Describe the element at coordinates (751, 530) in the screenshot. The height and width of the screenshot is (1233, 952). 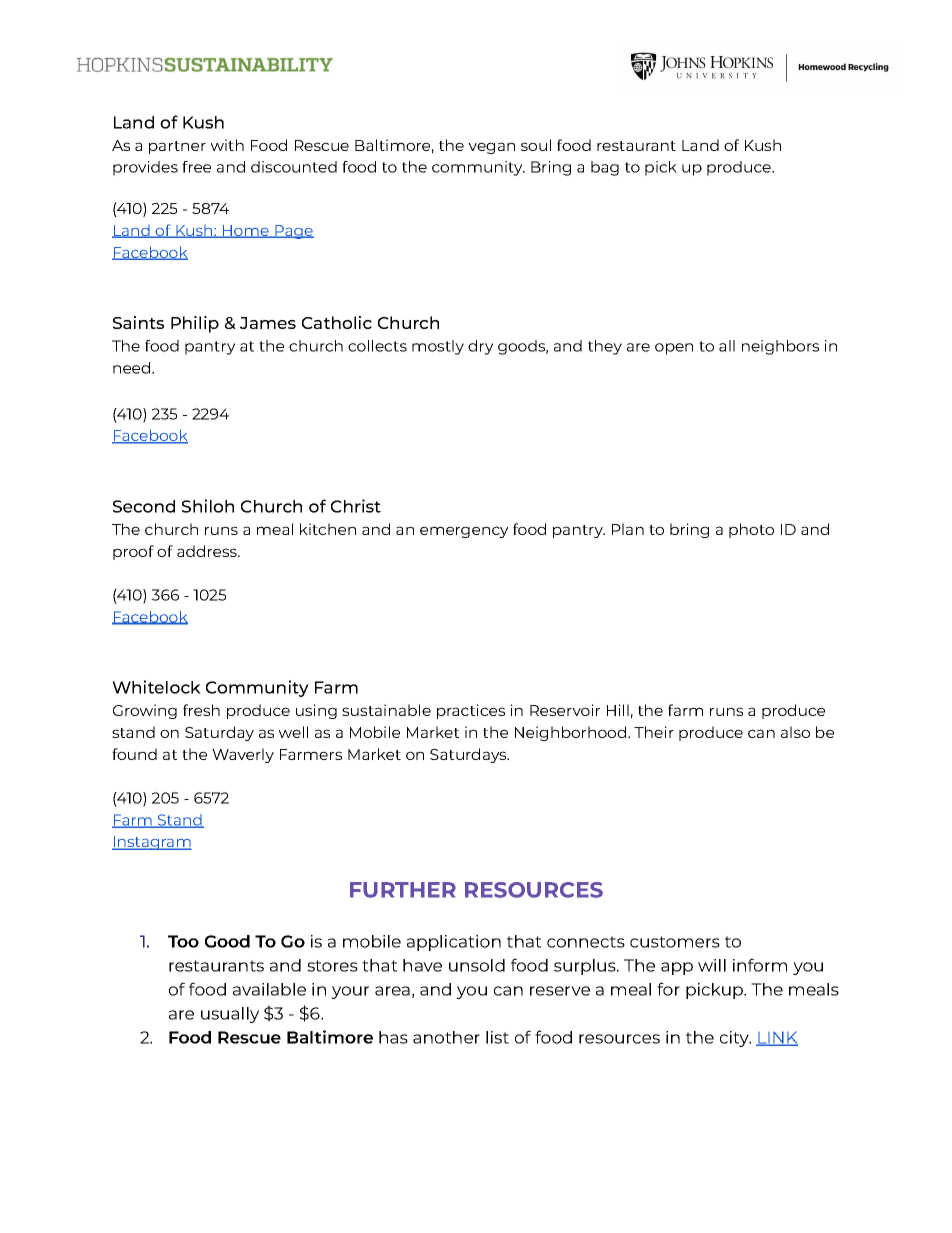
I see `photo` at that location.
